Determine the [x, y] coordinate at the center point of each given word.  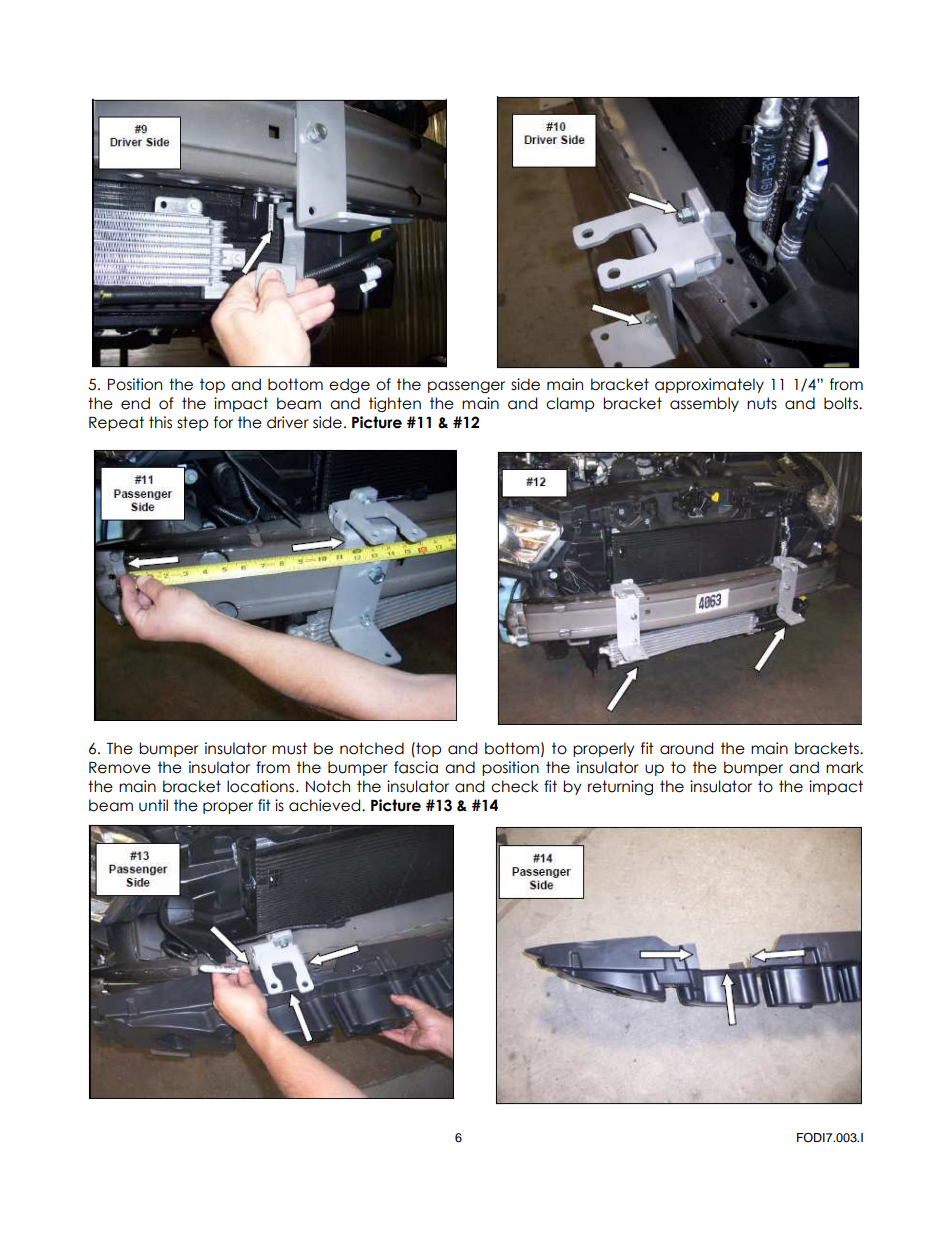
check [515, 786]
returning [620, 787]
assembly [704, 404]
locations [262, 786]
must [289, 748]
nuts [762, 403]
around [686, 748]
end [135, 403]
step [192, 423]
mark [845, 767]
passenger [466, 387]
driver [288, 422]
